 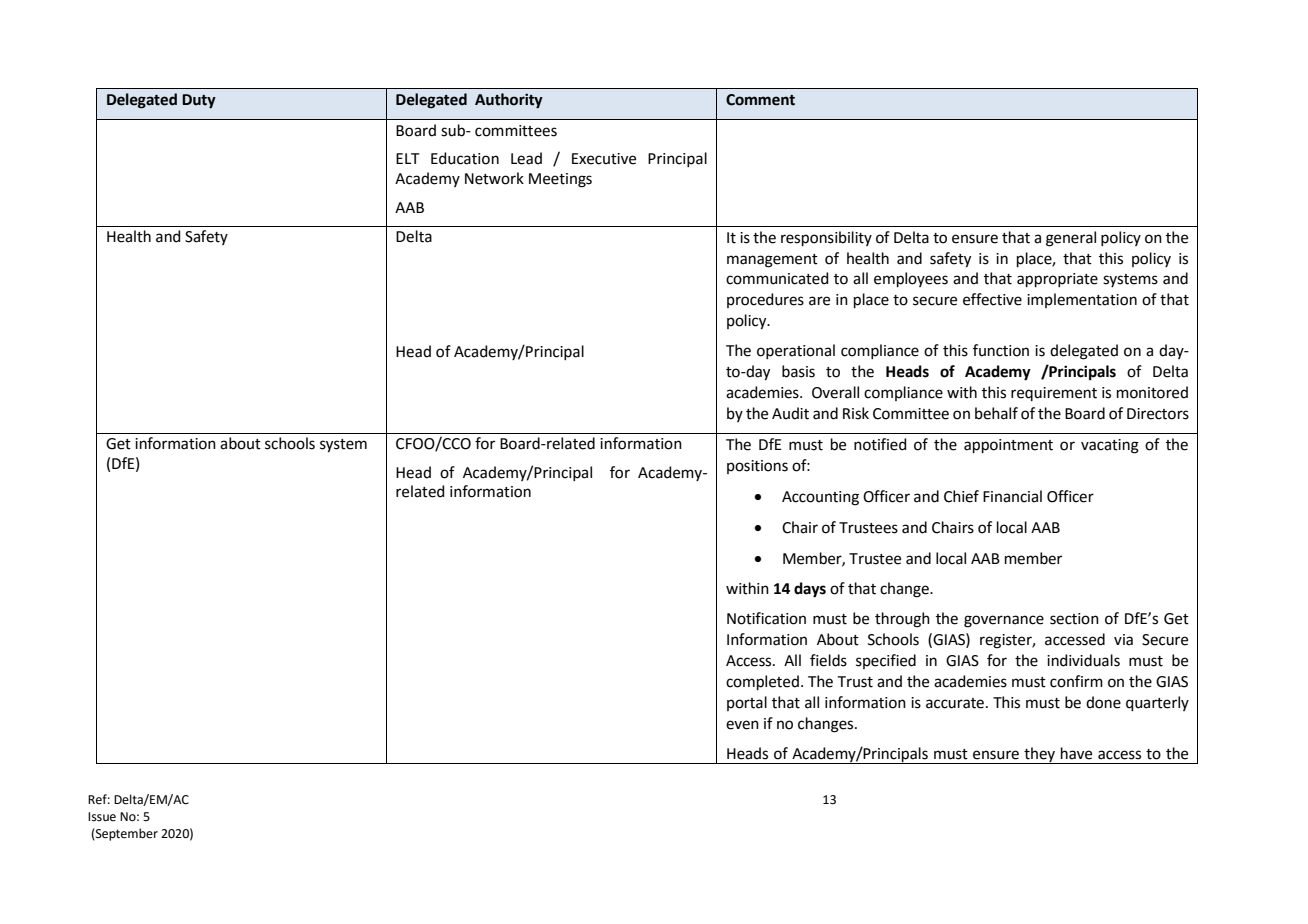 What do you see at coordinates (742, 725) in the image?
I see `even` at bounding box center [742, 725].
